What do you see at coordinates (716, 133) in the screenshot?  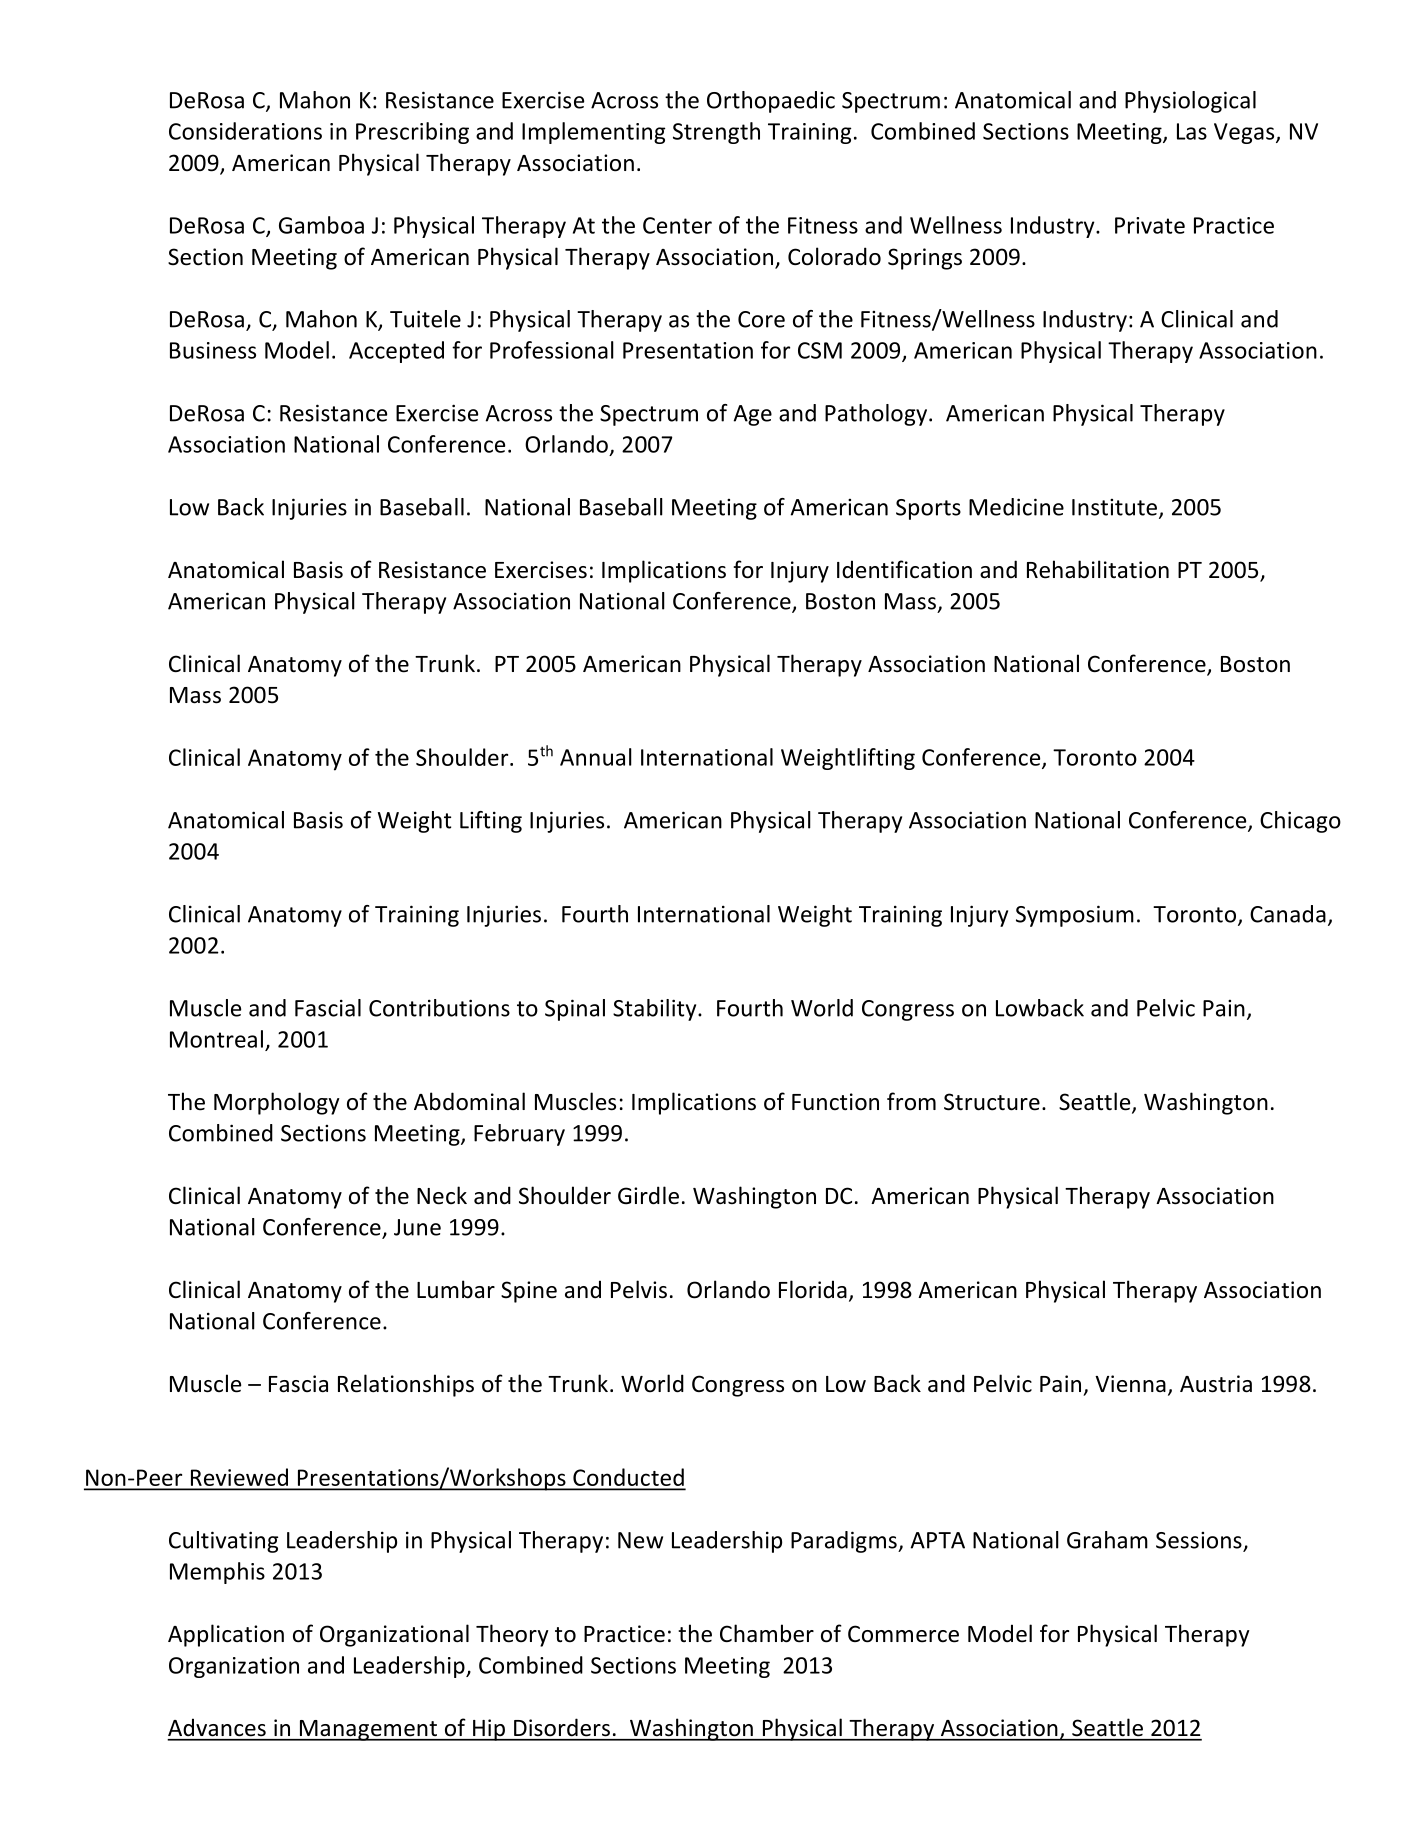 I see `Strength` at bounding box center [716, 133].
